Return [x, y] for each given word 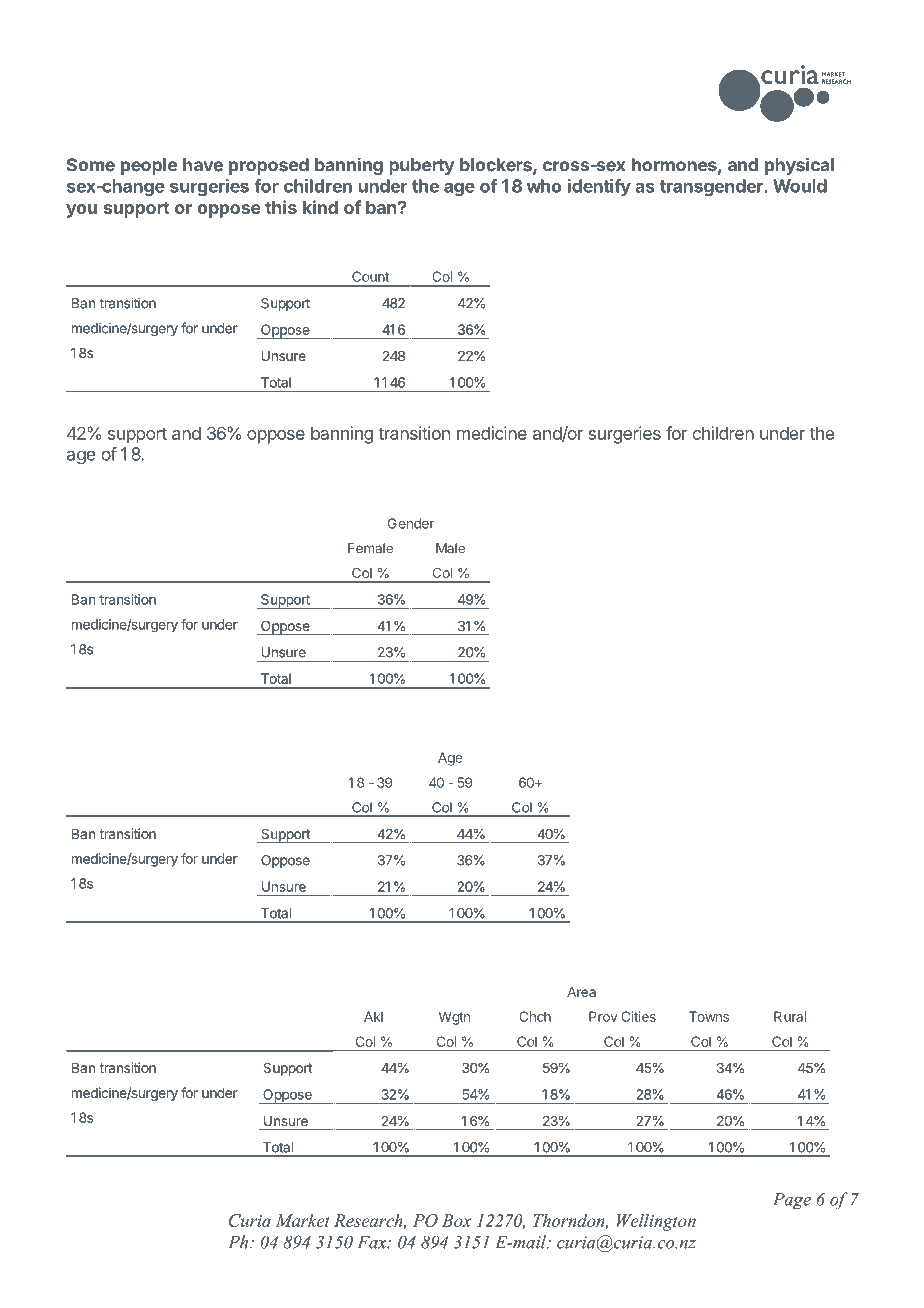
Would [800, 186]
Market [302, 1220]
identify [599, 187]
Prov [603, 1016]
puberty [421, 166]
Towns [709, 1016]
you [81, 211]
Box [456, 1220]
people [149, 166]
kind [320, 207]
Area [581, 992]
